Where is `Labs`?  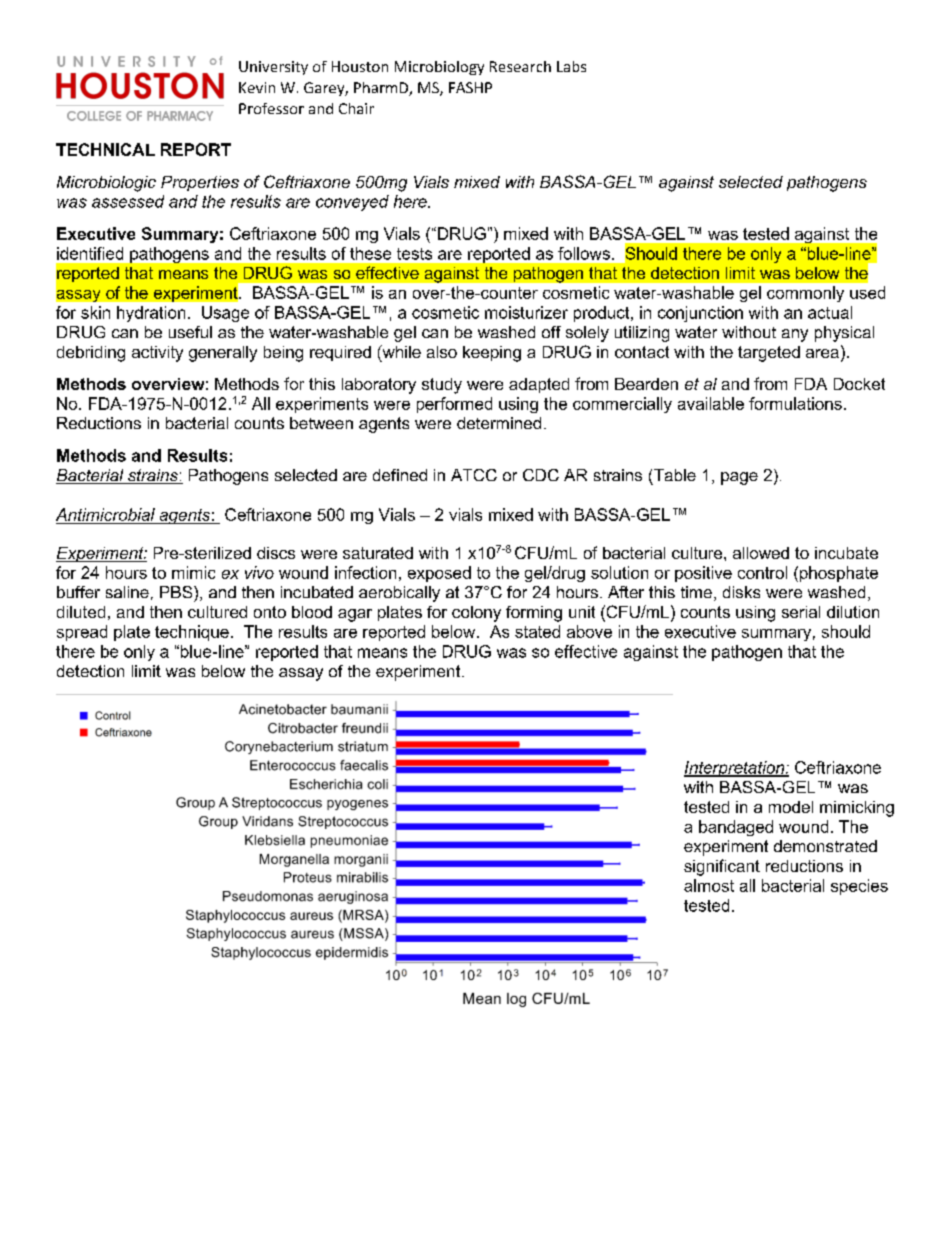
Labs is located at coordinates (571, 66).
